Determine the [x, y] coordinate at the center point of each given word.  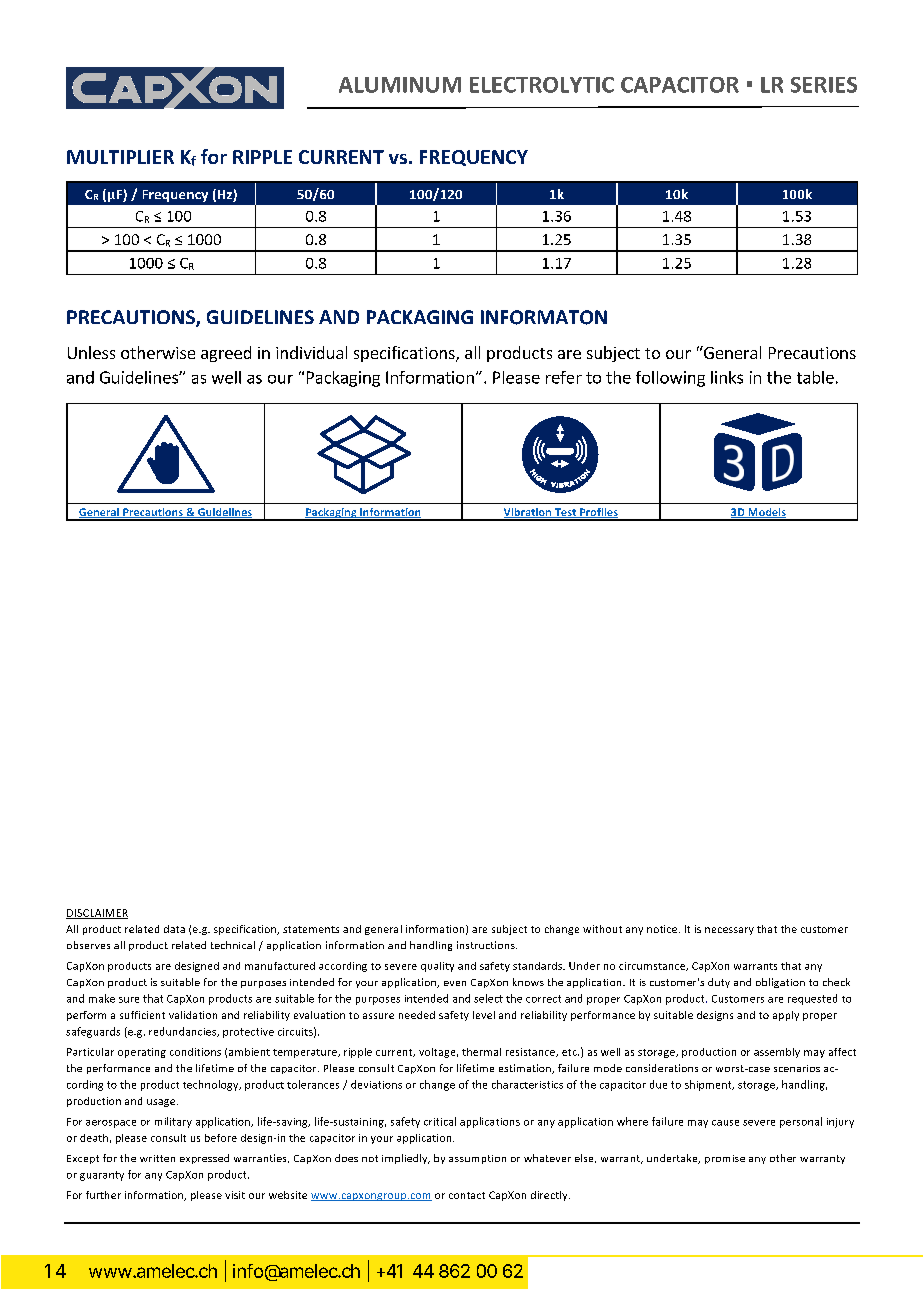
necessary [729, 931]
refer [564, 377]
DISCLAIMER [97, 914]
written [157, 1158]
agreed [226, 354]
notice [663, 929]
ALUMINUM [400, 85]
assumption [477, 1159]
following [670, 379]
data [174, 929]
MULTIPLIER [120, 157]
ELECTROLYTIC [542, 85]
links [727, 377]
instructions [487, 945]
